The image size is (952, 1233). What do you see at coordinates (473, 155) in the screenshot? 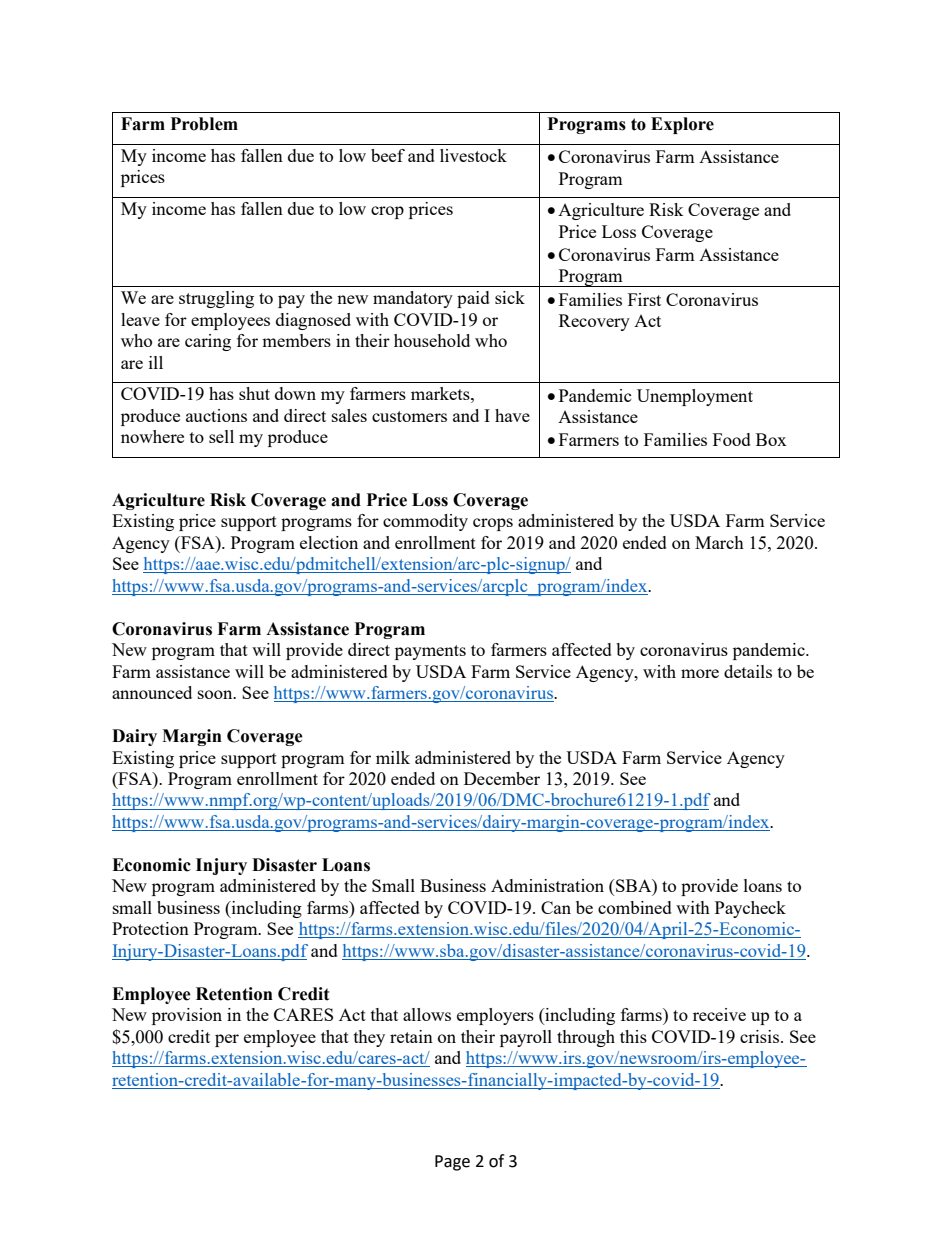
I see `livestock` at bounding box center [473, 155].
